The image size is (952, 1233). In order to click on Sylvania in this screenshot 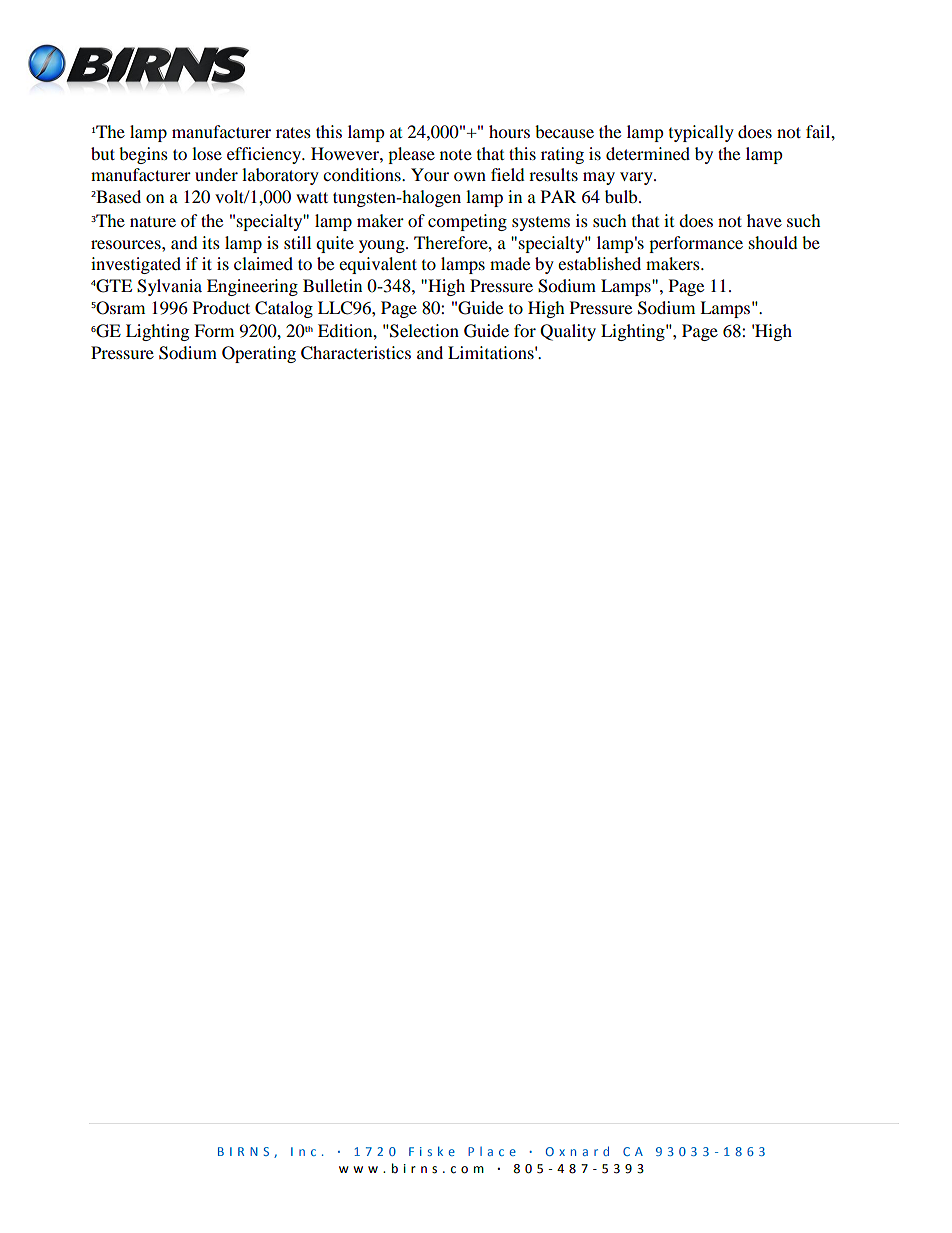, I will do `click(169, 287)`.
